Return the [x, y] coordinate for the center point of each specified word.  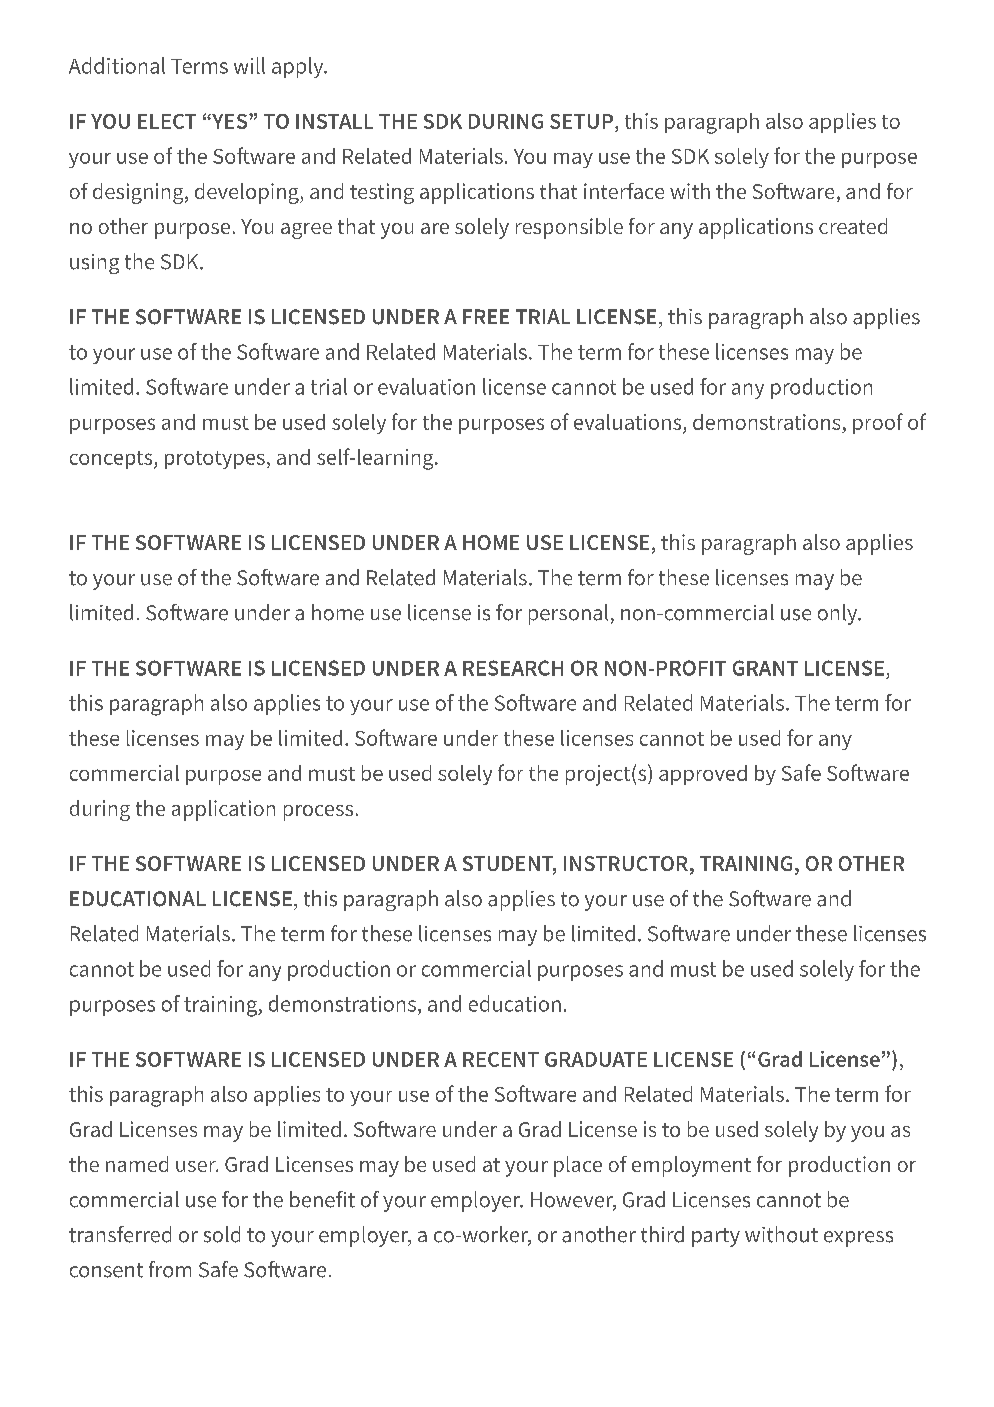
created [853, 226]
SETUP [581, 121]
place [578, 1166]
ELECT [167, 121]
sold [222, 1234]
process [318, 813]
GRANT [765, 668]
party [716, 1237]
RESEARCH [513, 668]
